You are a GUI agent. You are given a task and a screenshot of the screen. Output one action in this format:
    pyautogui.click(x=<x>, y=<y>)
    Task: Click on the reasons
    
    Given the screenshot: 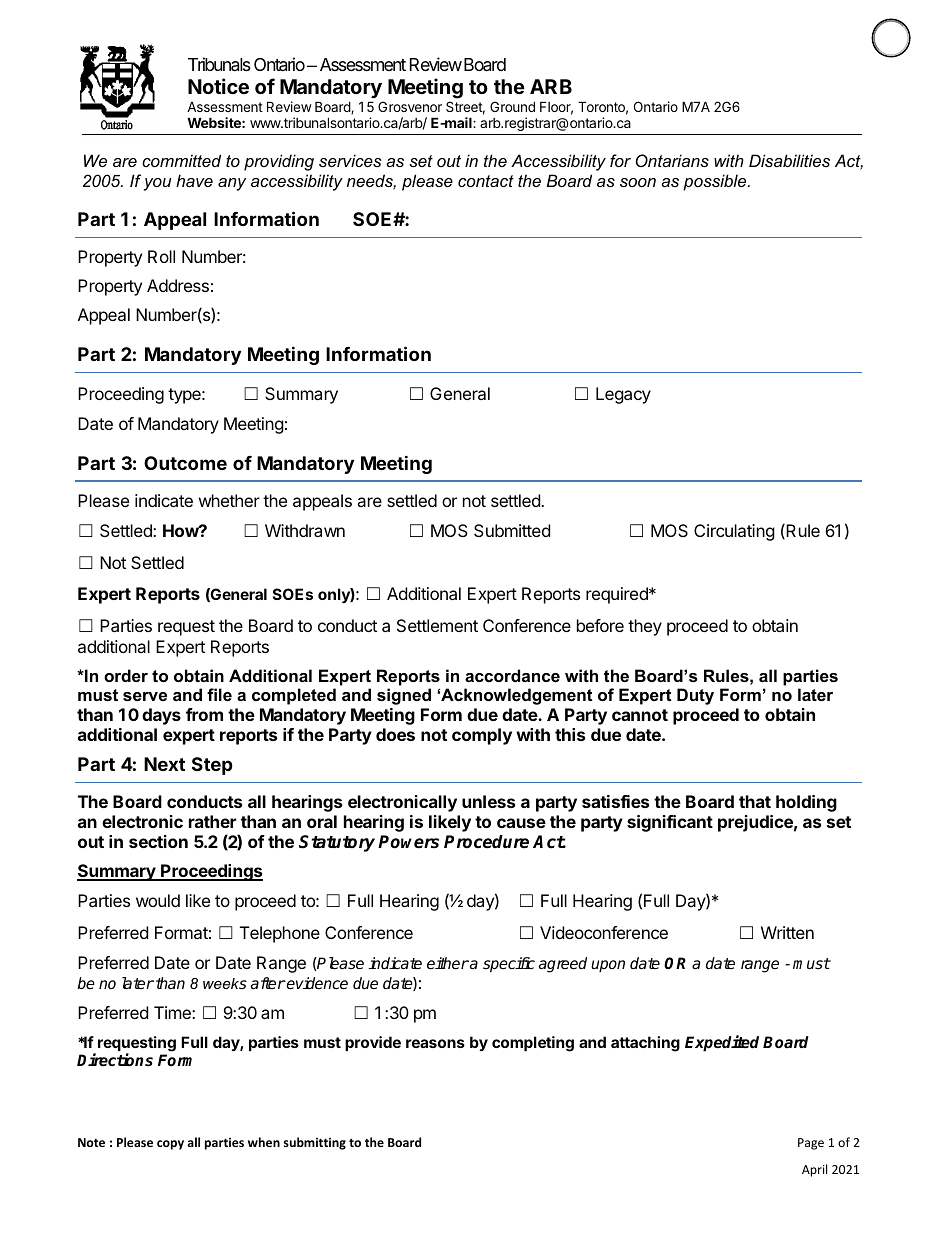 What is the action you would take?
    pyautogui.click(x=435, y=1043)
